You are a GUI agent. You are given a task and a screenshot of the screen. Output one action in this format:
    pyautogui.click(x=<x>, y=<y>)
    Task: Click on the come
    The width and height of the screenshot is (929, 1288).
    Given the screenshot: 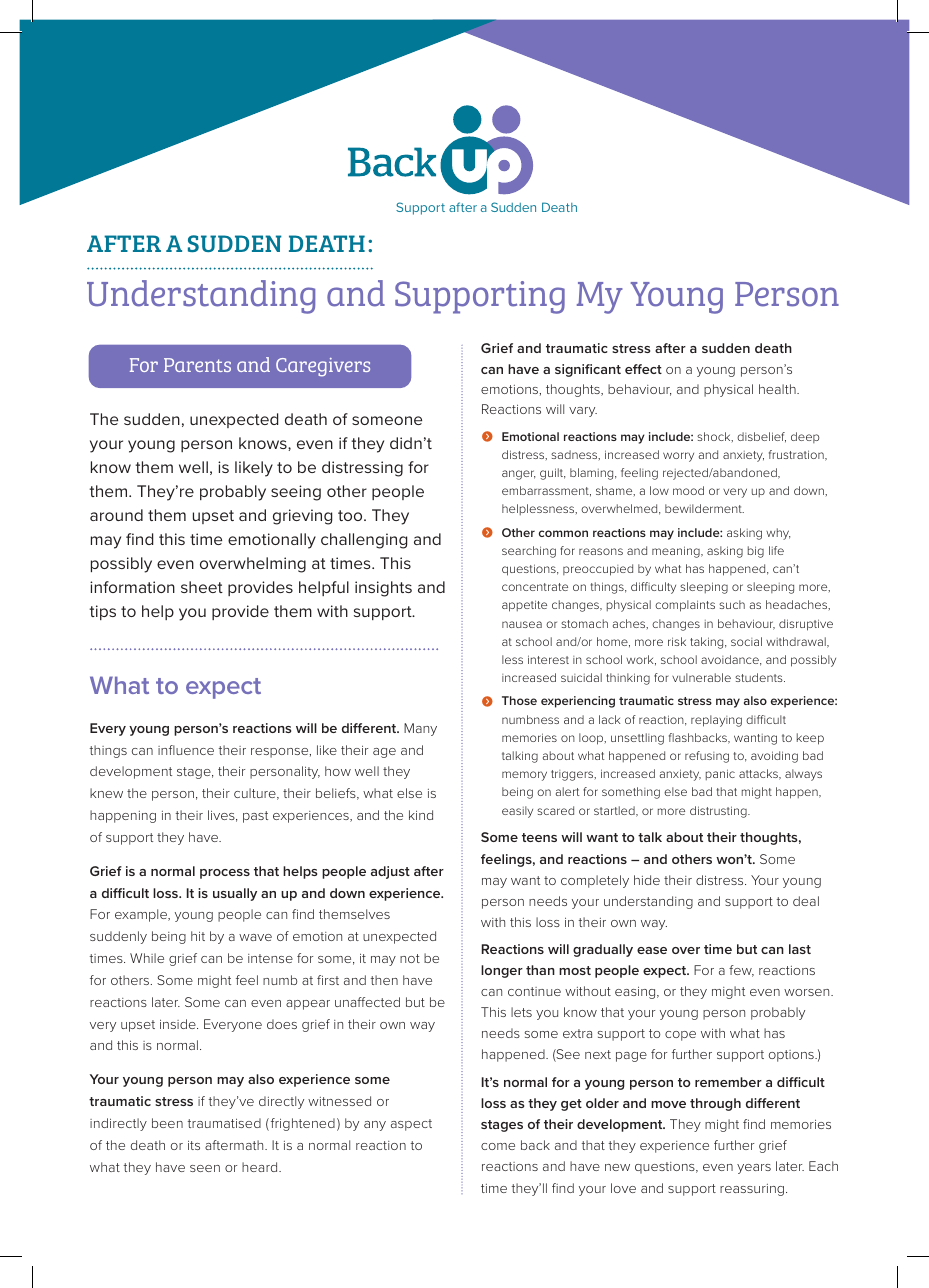 What is the action you would take?
    pyautogui.click(x=498, y=1146)
